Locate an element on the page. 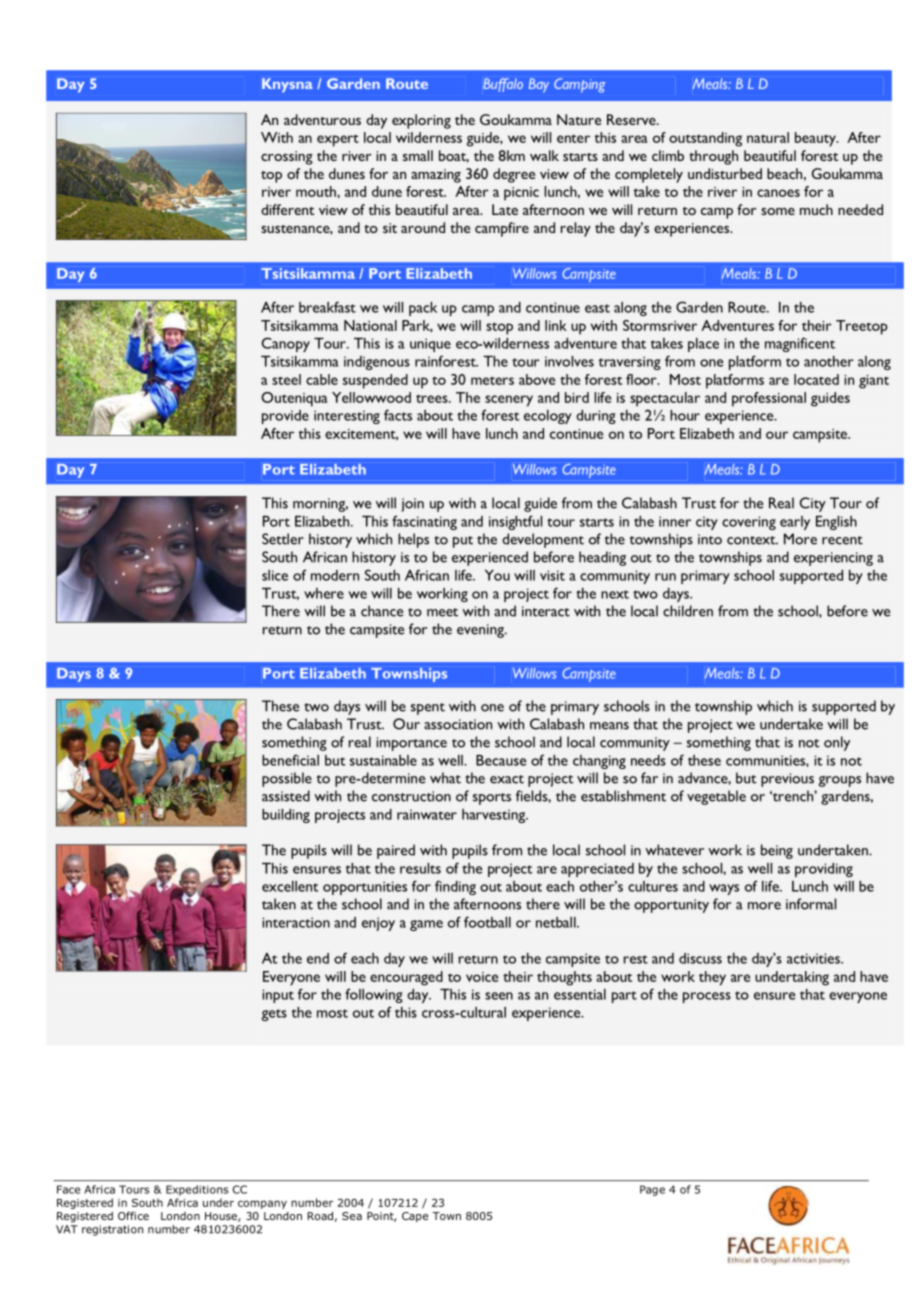  Settler is located at coordinates (283, 539).
